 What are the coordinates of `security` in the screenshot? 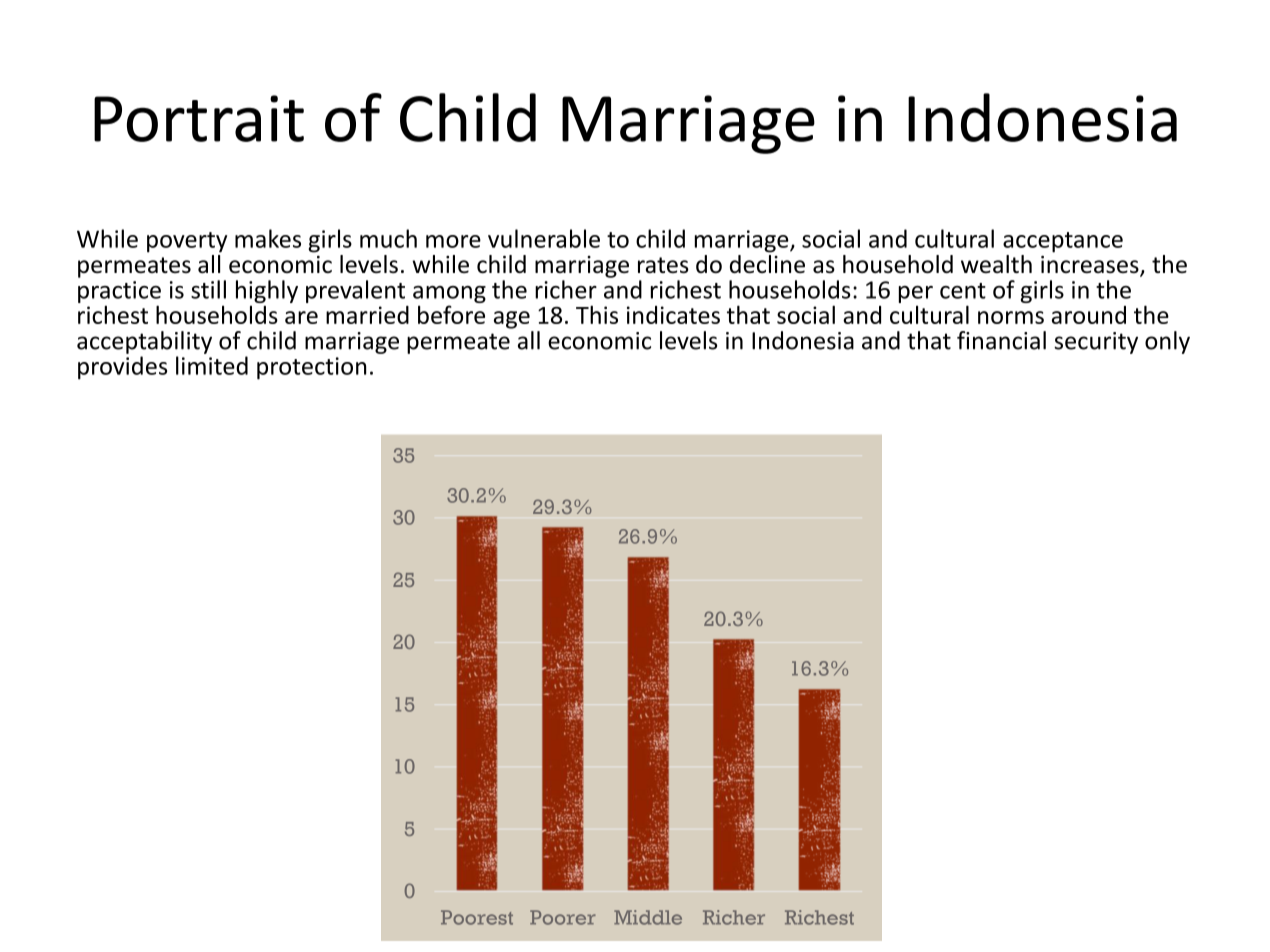 It's located at (1096, 343).
